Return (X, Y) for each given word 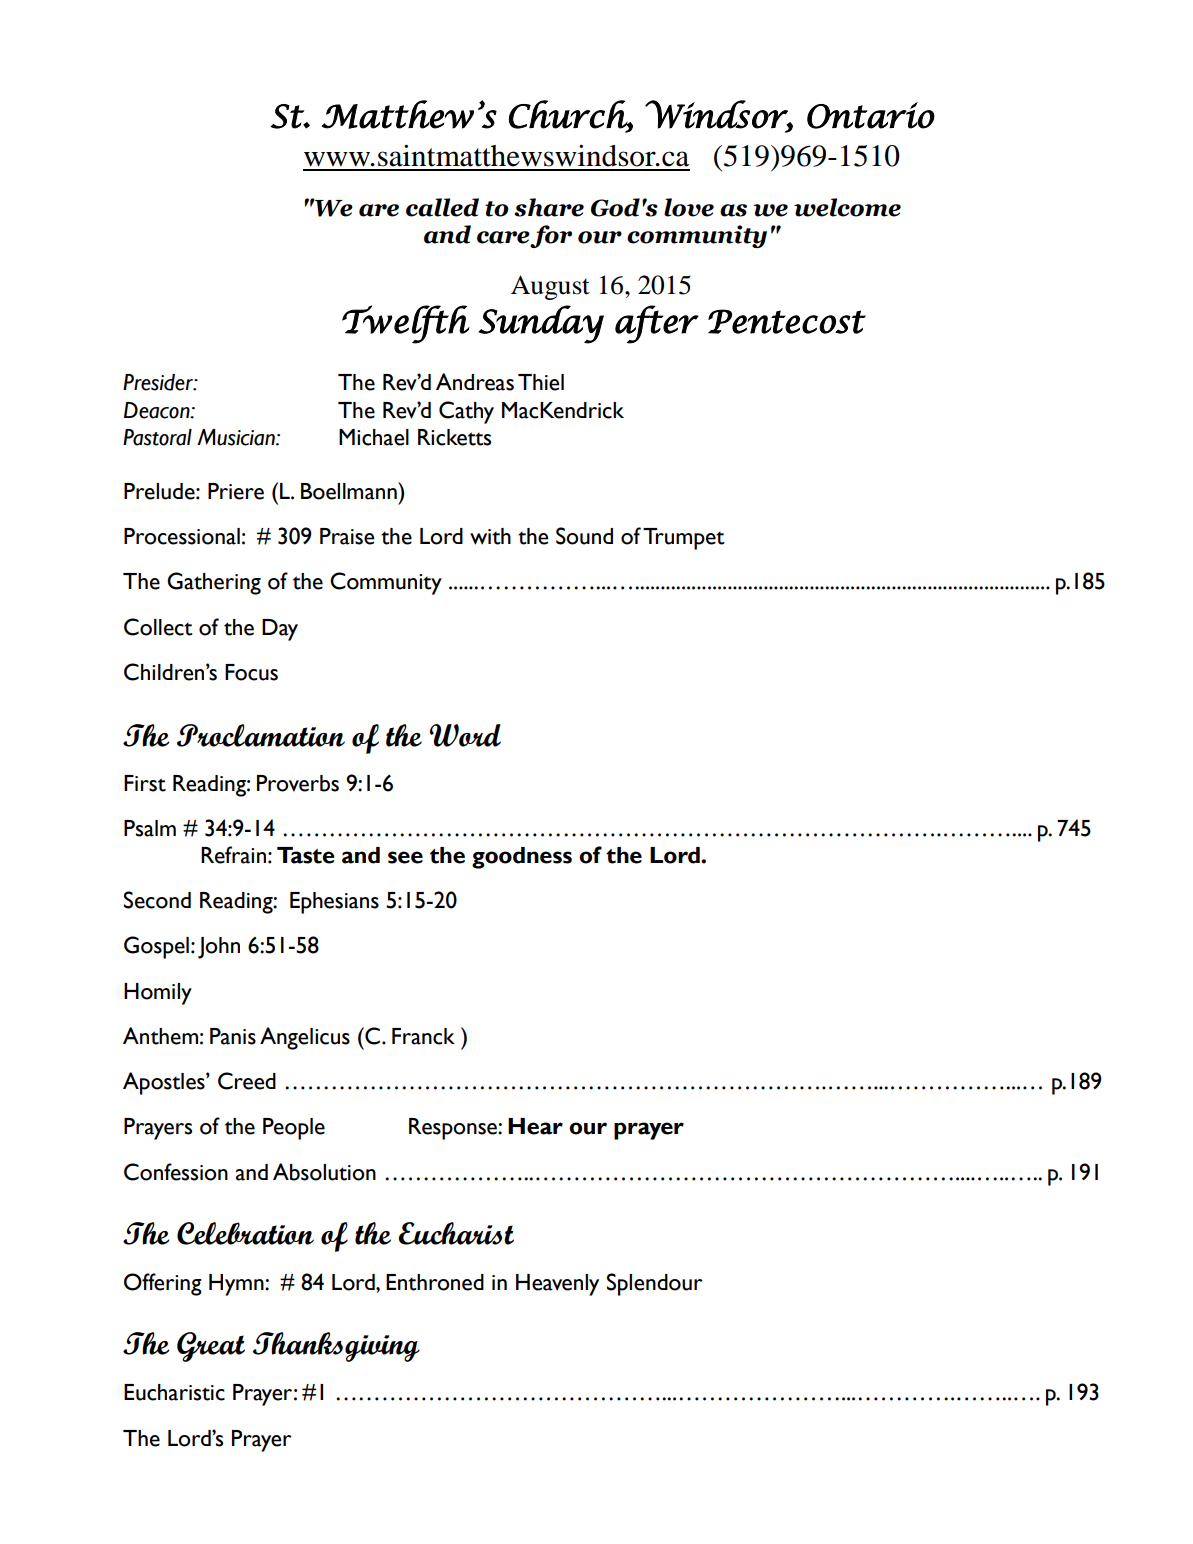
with (490, 536)
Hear (535, 1126)
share (549, 207)
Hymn (237, 1285)
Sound (584, 536)
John (219, 948)
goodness (522, 858)
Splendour (655, 1284)
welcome (847, 207)
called (442, 207)
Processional (182, 536)
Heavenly (557, 1285)
